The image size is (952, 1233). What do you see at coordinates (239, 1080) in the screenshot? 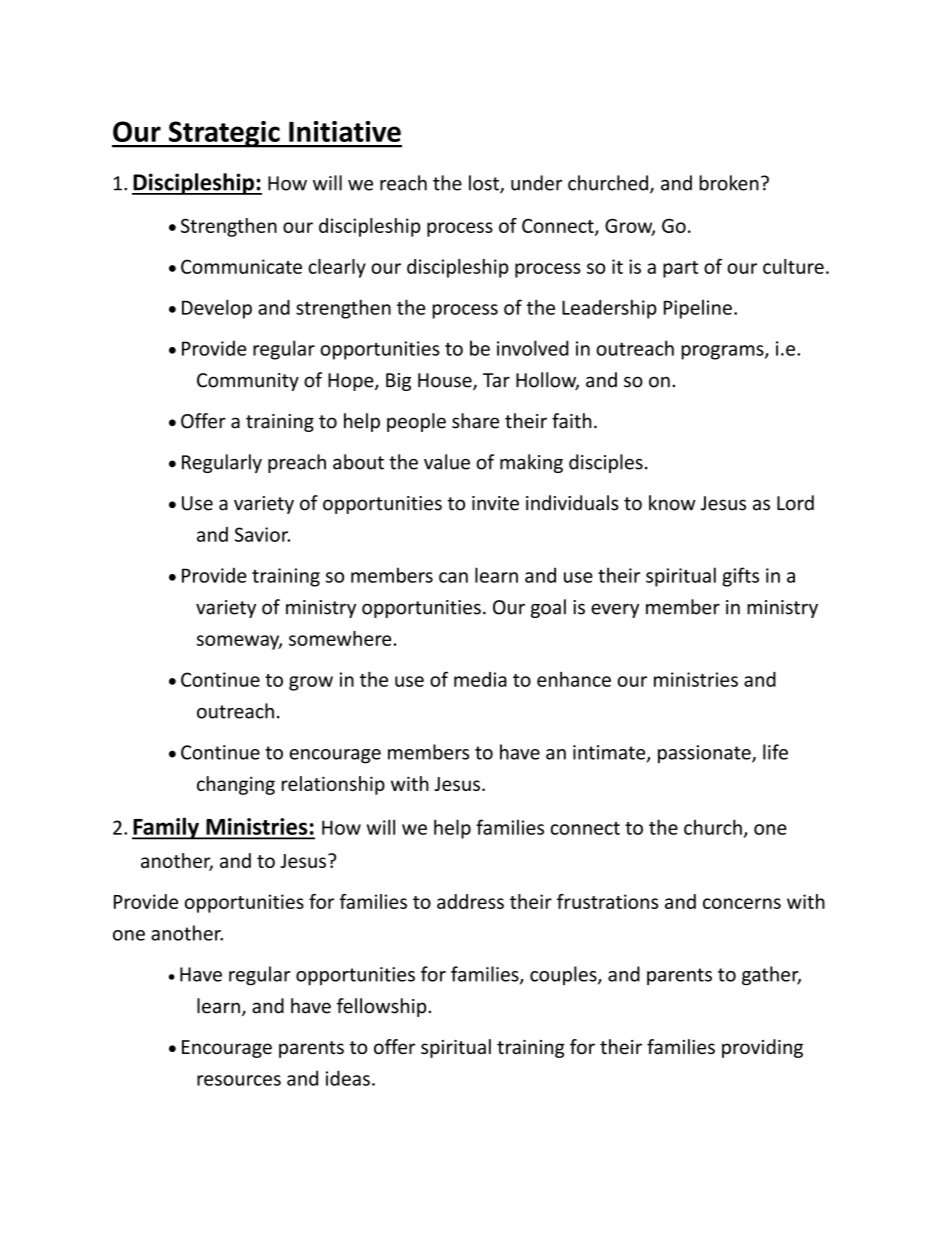
I see `resources` at bounding box center [239, 1080].
